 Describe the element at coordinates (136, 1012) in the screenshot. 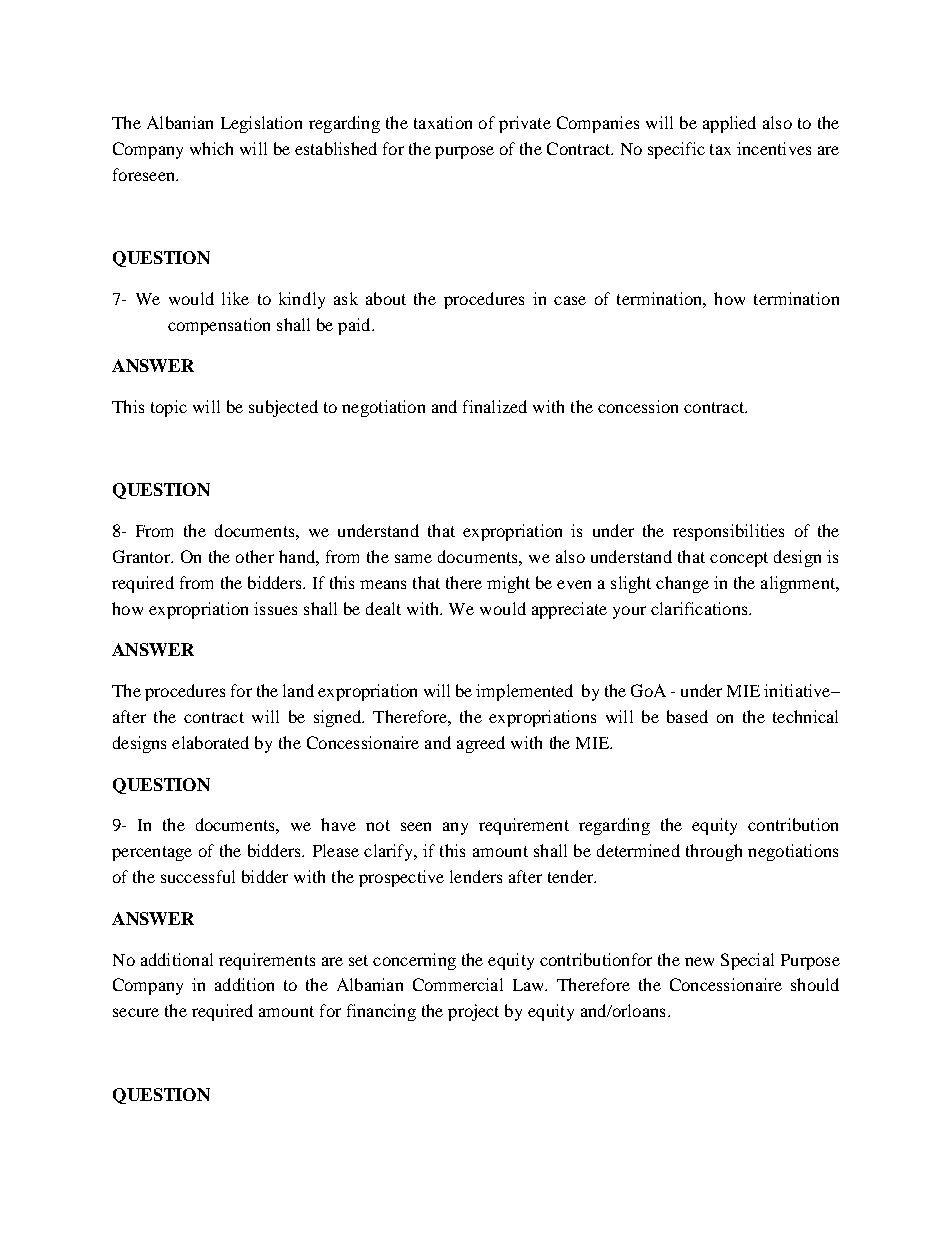

I see `secure` at that location.
